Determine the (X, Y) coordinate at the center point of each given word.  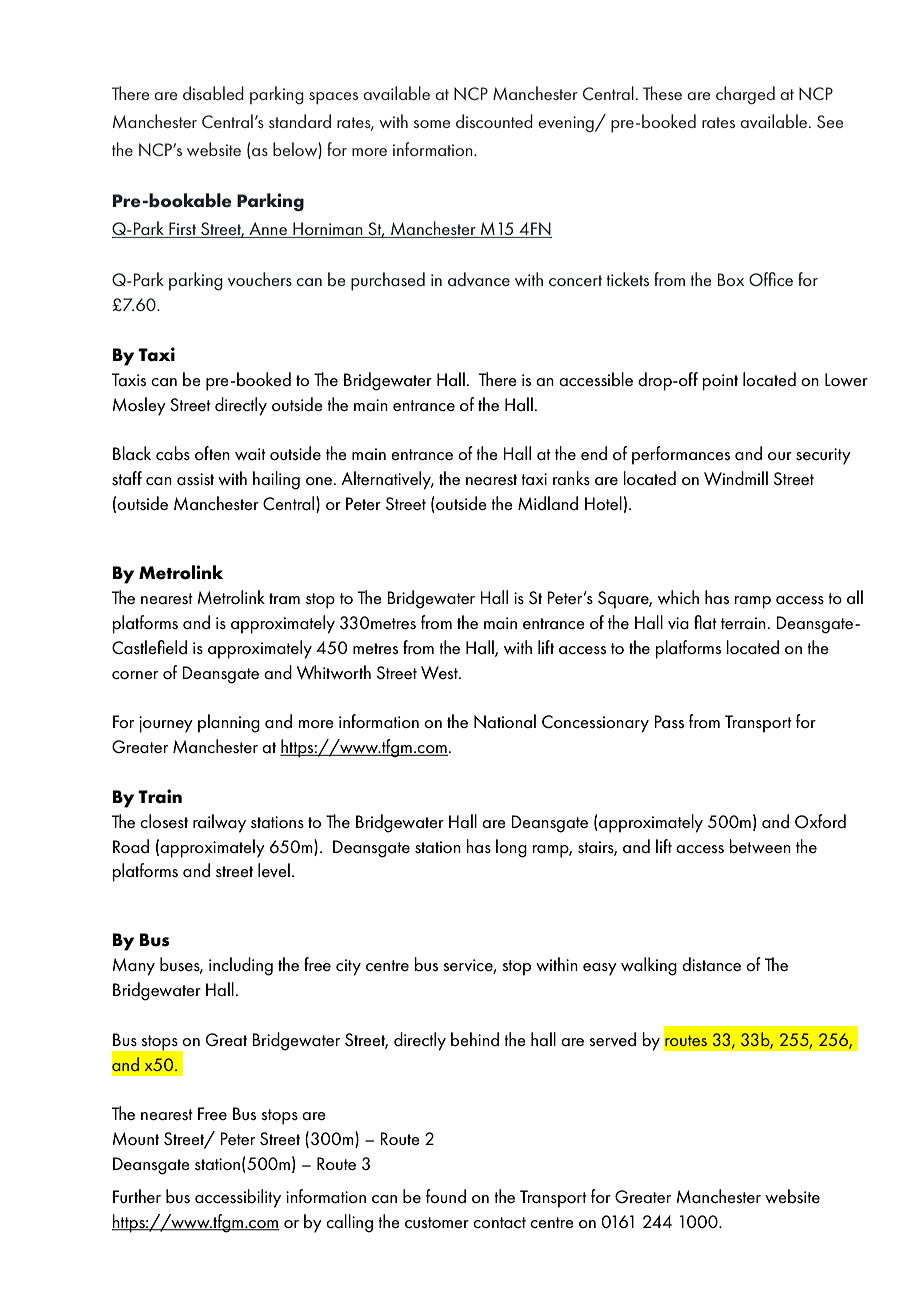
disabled (213, 93)
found (446, 1196)
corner (135, 675)
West (440, 673)
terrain (743, 623)
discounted (494, 121)
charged (745, 95)
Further (137, 1196)
